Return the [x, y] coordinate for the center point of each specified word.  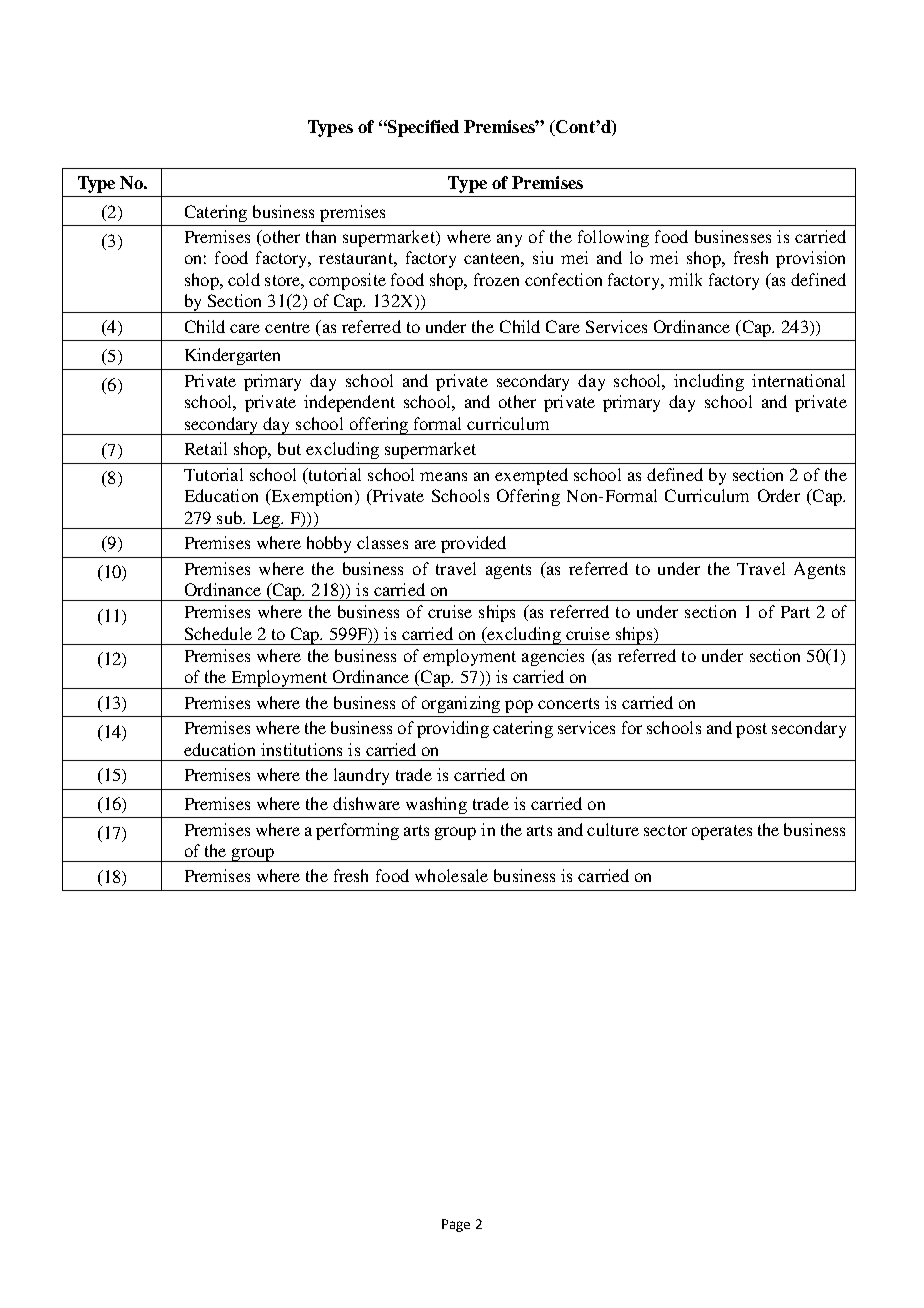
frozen [496, 279]
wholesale [451, 875]
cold [244, 279]
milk [685, 279]
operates [722, 832]
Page [456, 1225]
